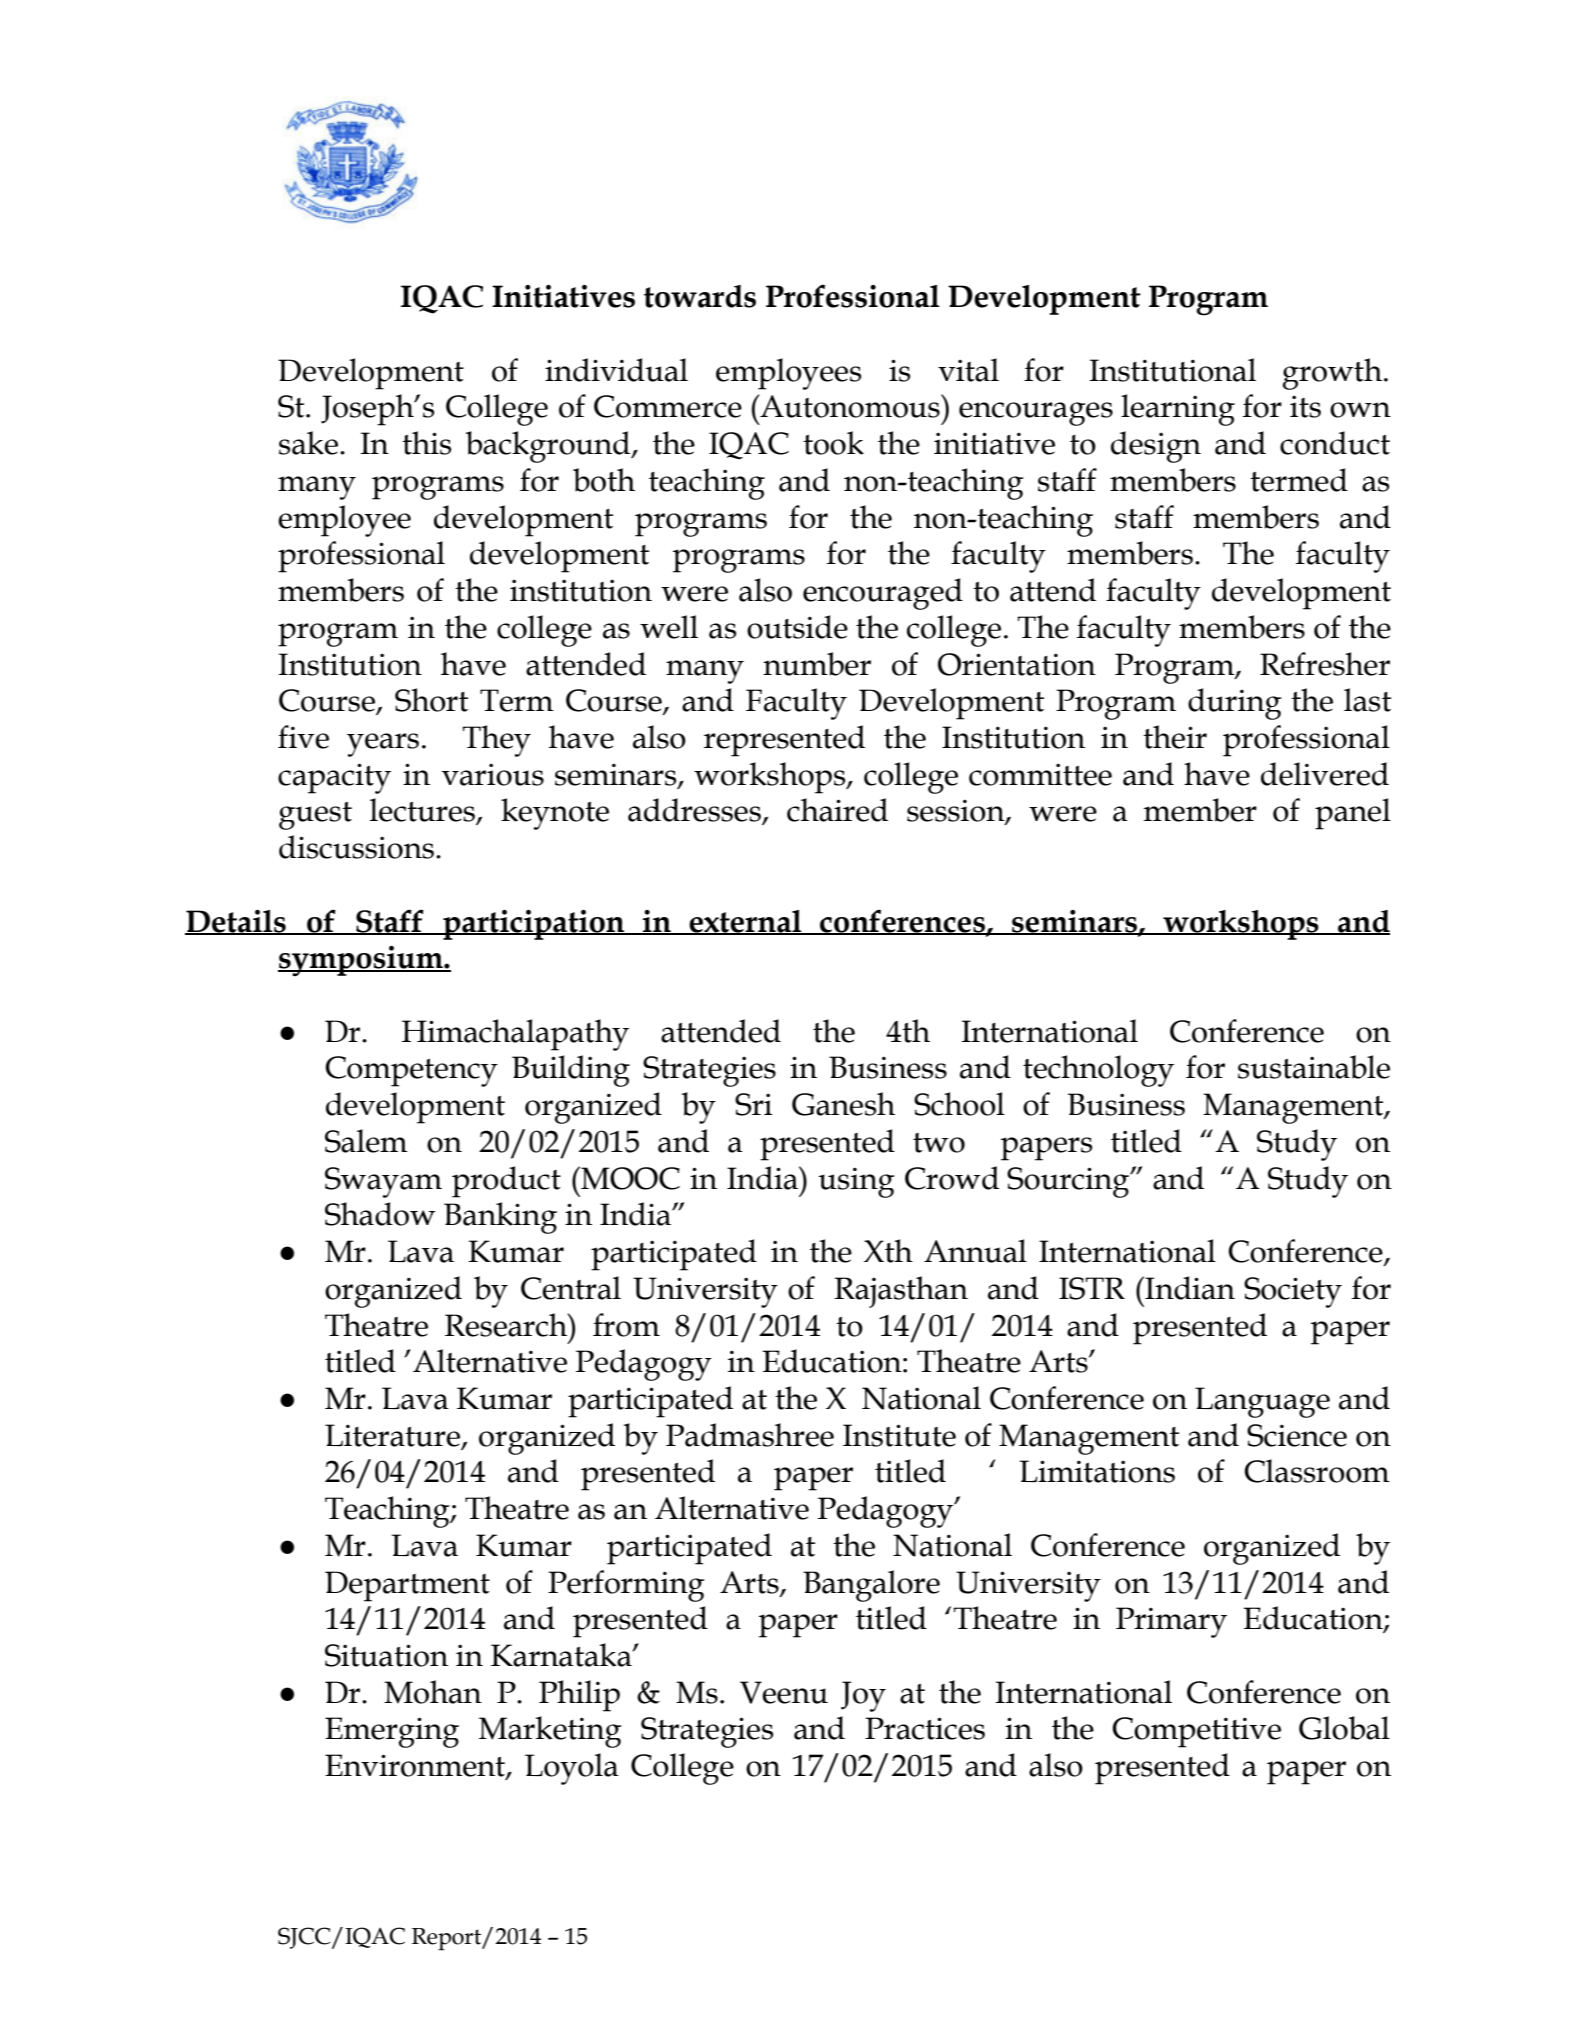 The width and height of the document is (1577, 2041). I want to click on Ganesh, so click(843, 1104).
